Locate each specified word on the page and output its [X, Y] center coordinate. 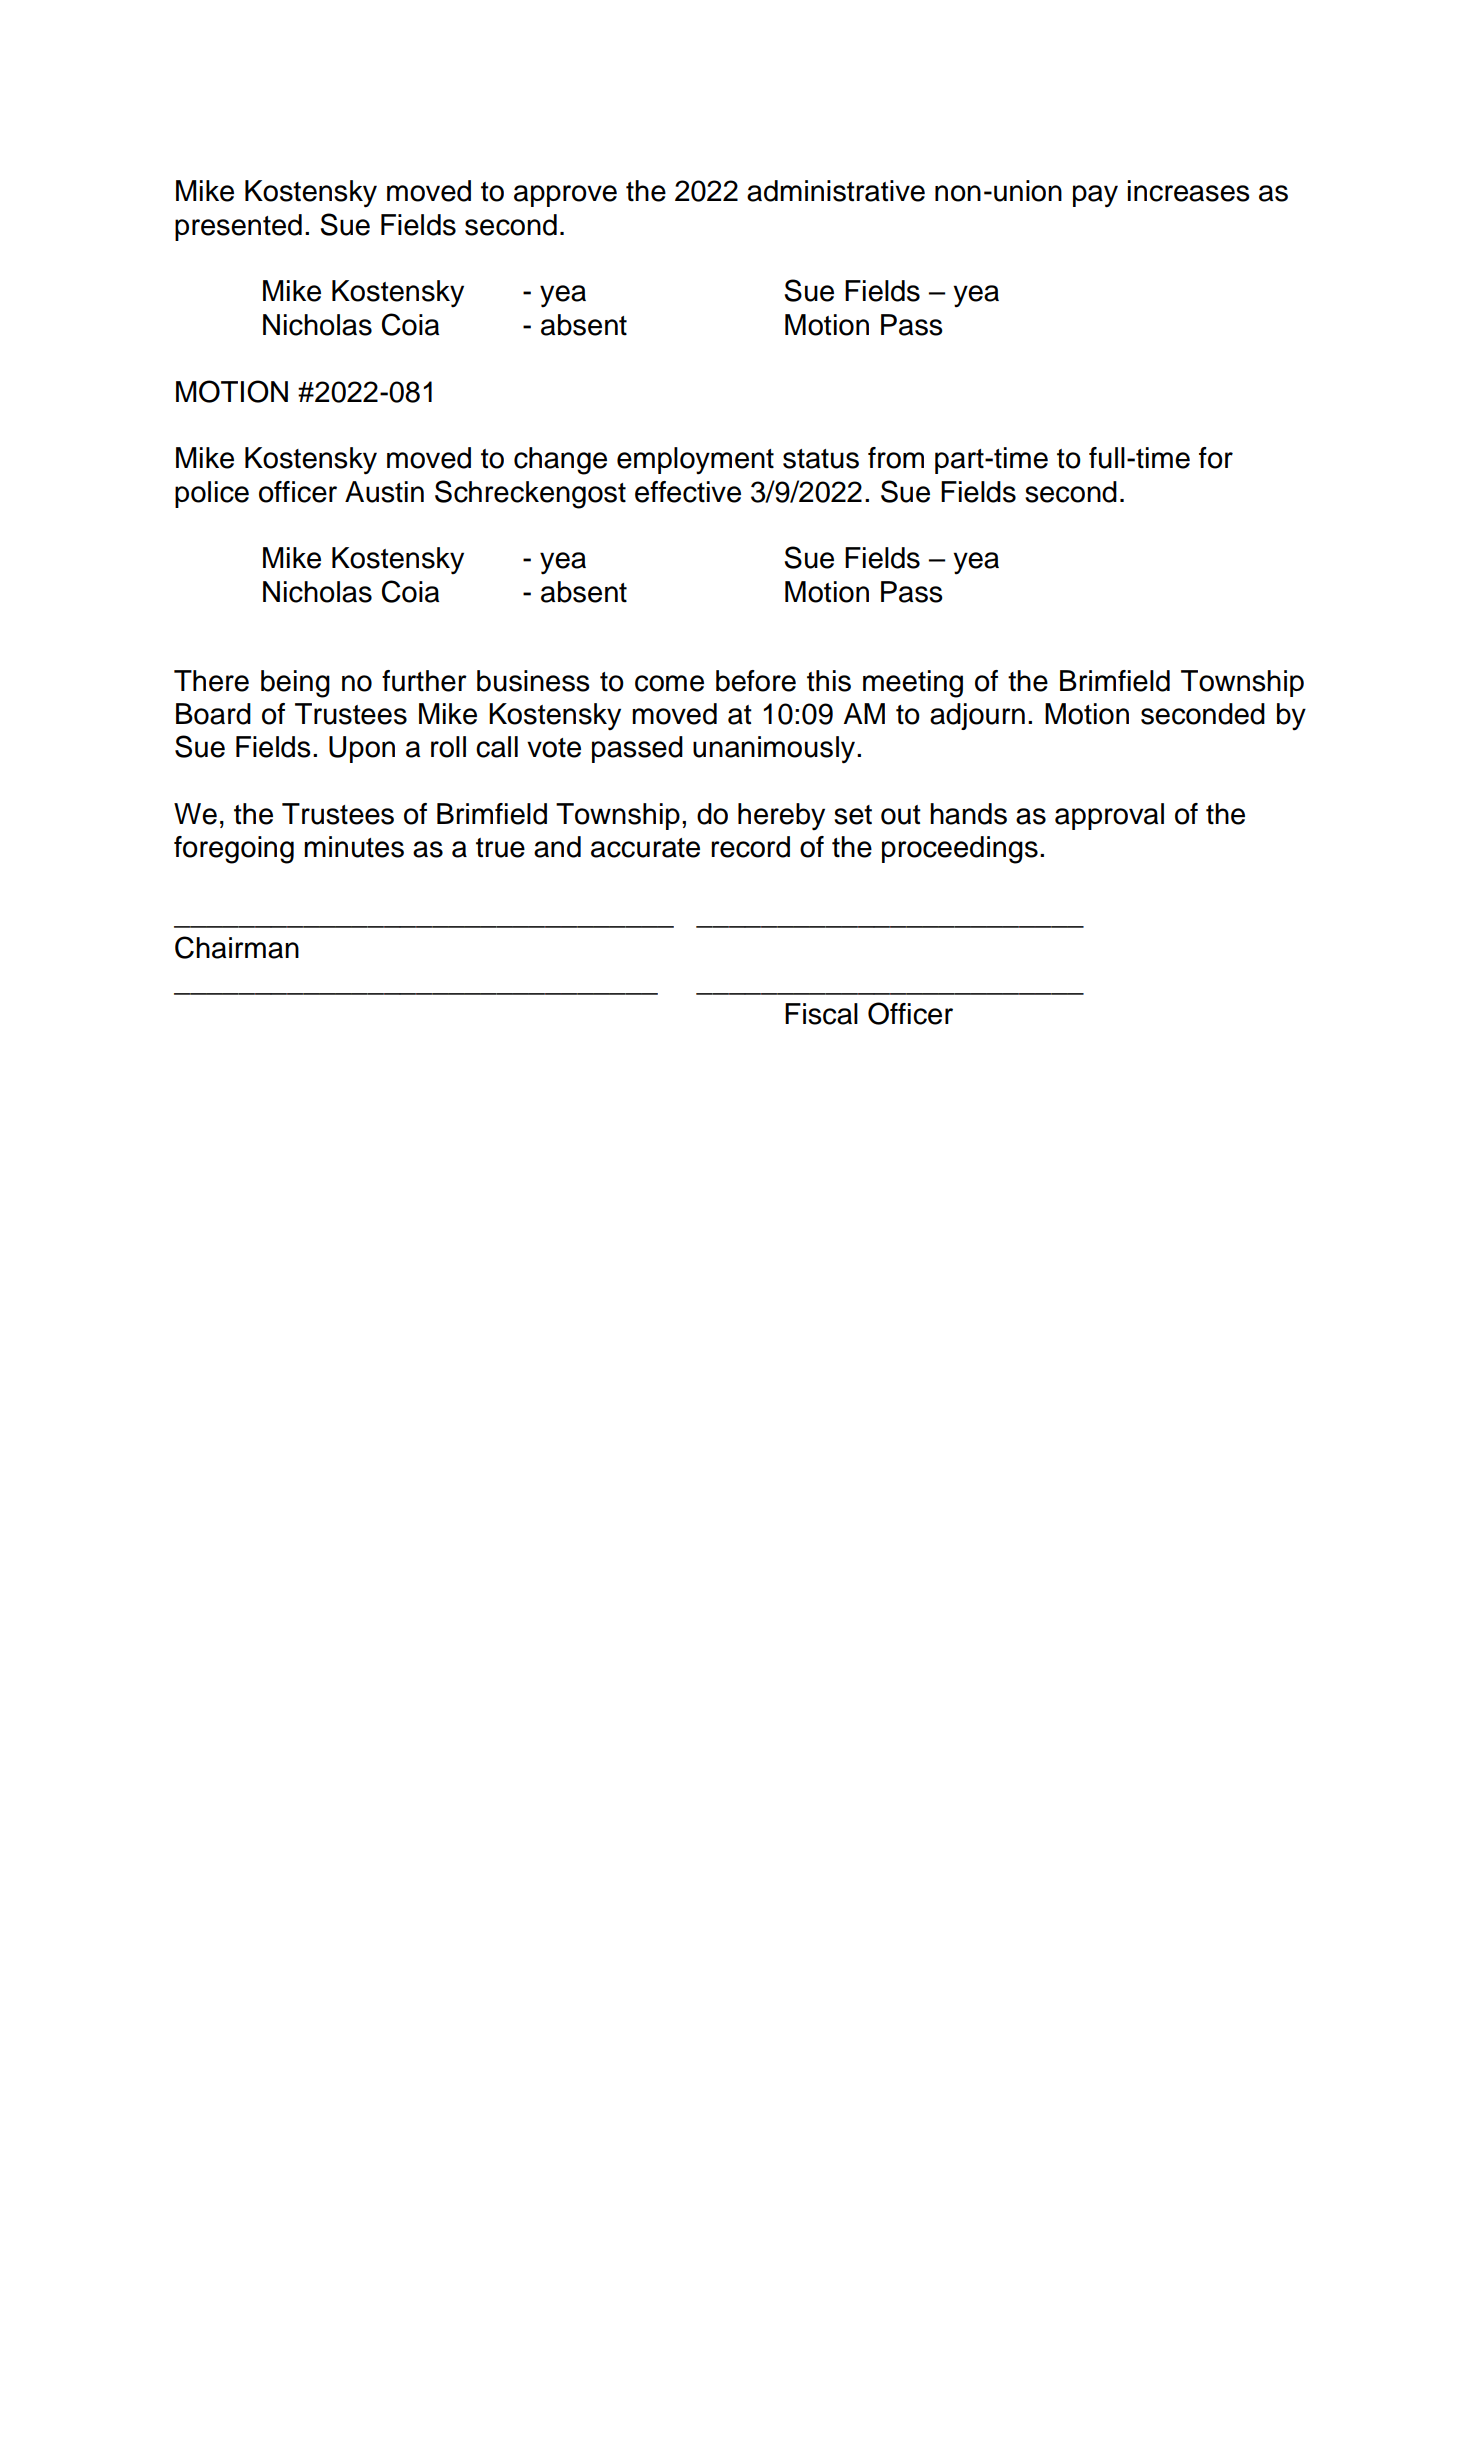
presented [238, 227]
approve [565, 196]
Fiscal [821, 1014]
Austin [384, 492]
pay [1095, 196]
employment [695, 461]
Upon [362, 749]
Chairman [237, 947]
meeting [913, 684]
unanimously [775, 750]
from [896, 458]
